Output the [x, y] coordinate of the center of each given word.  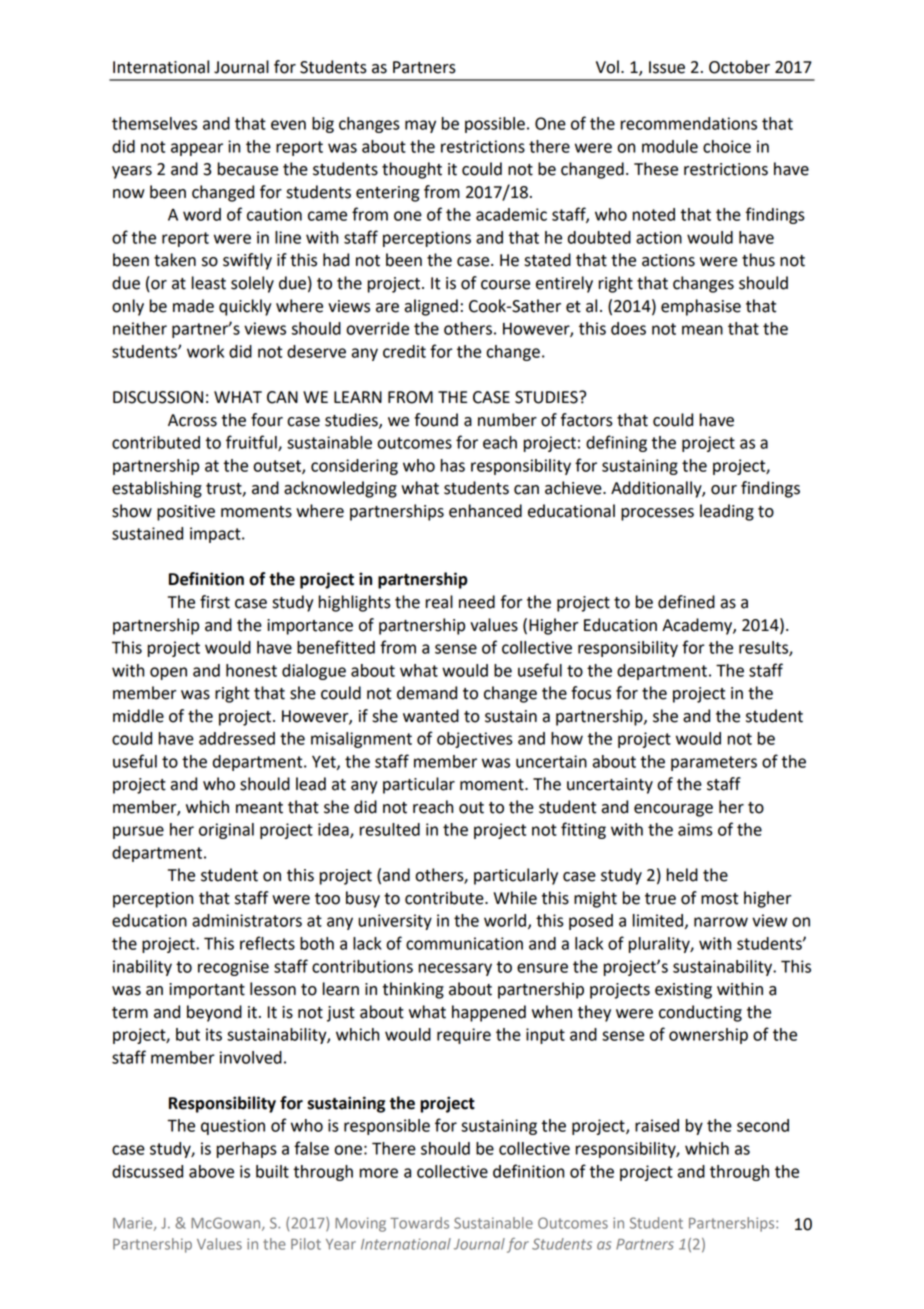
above [211, 1171]
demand [427, 693]
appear [197, 149]
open [168, 673]
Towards [419, 1223]
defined [686, 602]
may [420, 126]
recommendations [689, 123]
